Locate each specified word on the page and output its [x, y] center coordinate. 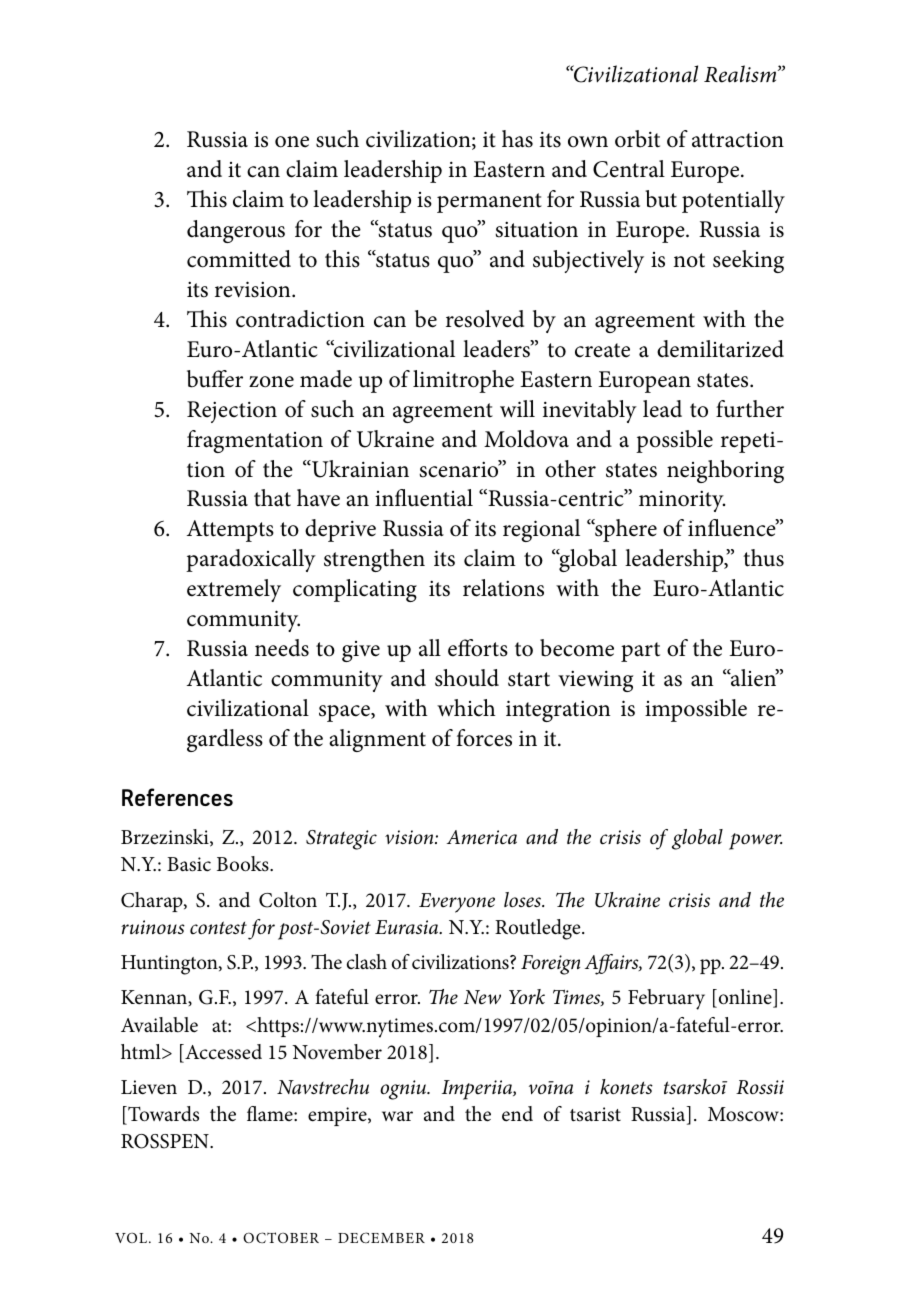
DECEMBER [381, 1237]
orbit [637, 139]
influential [424, 498]
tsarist [595, 1114]
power [755, 841]
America [482, 837]
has [517, 139]
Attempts [230, 531]
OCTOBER [281, 1237]
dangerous [236, 231]
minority [682, 501]
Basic [189, 864]
